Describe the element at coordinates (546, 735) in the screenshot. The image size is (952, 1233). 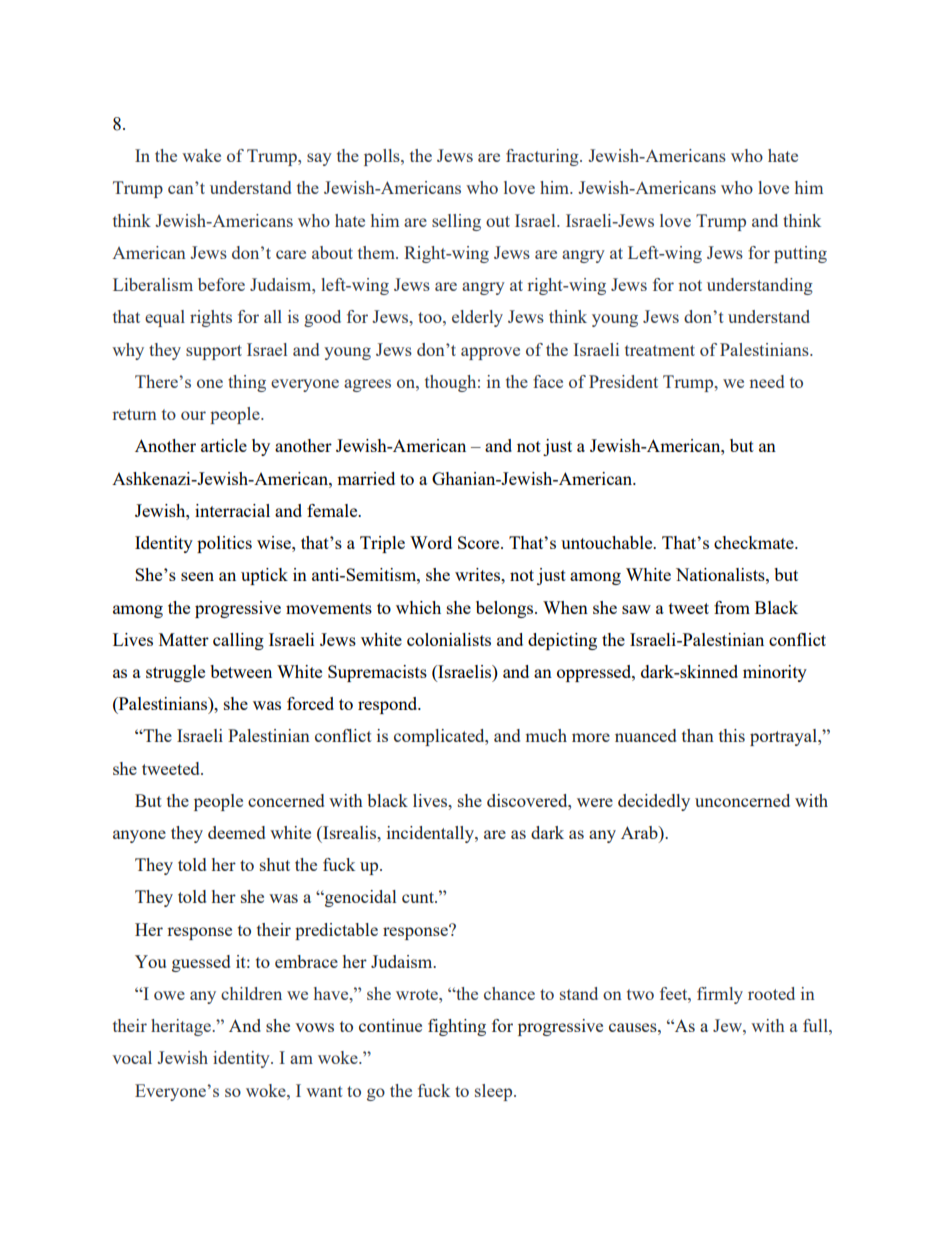
I see `much` at that location.
